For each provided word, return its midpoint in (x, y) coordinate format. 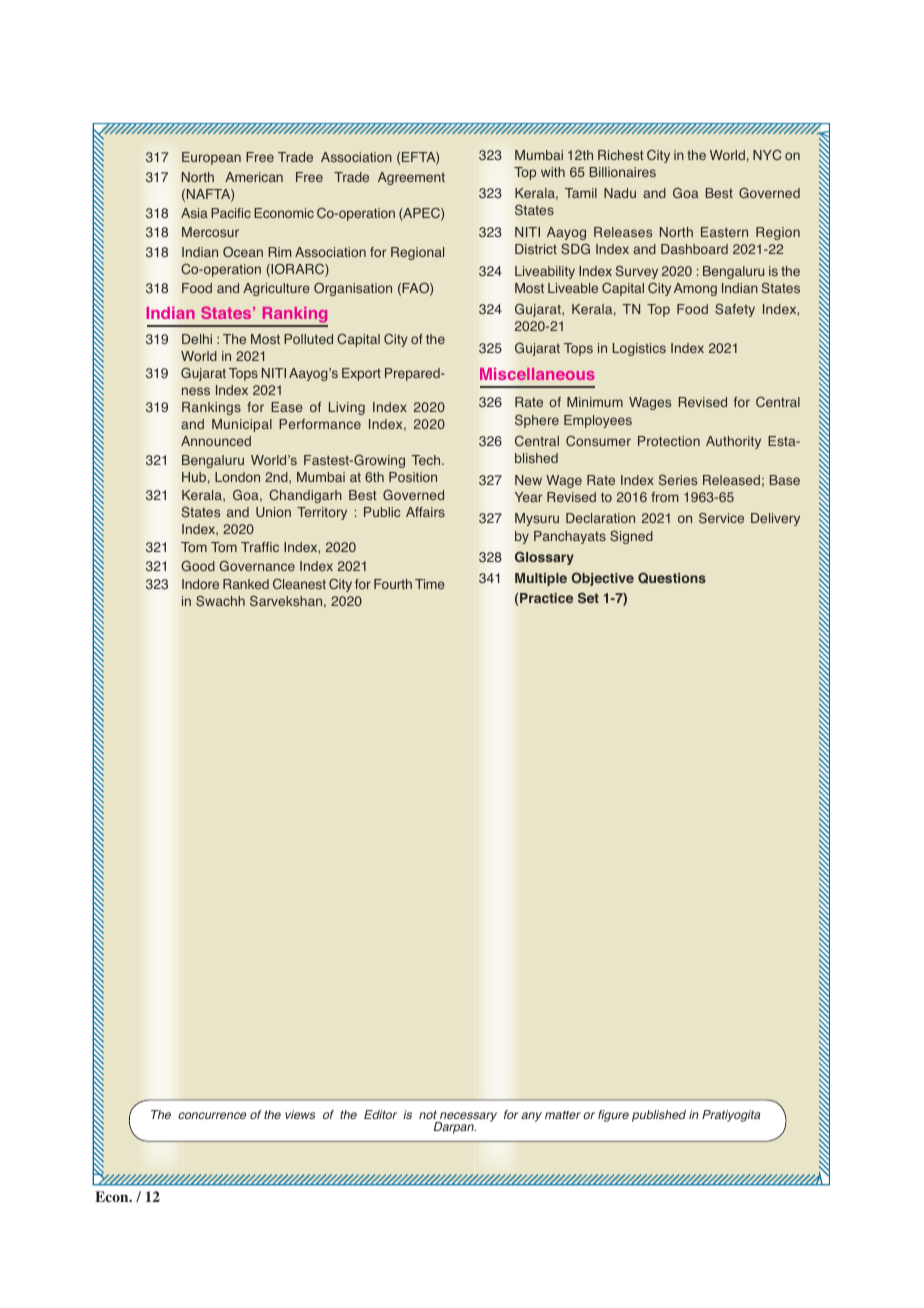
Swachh (220, 601)
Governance (257, 565)
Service (721, 518)
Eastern (724, 232)
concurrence (212, 1115)
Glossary (544, 558)
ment (430, 177)
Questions (672, 578)
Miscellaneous (537, 374)
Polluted (308, 339)
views (300, 1114)
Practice (546, 598)
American (254, 177)
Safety (735, 310)
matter (563, 1114)
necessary (467, 1118)
